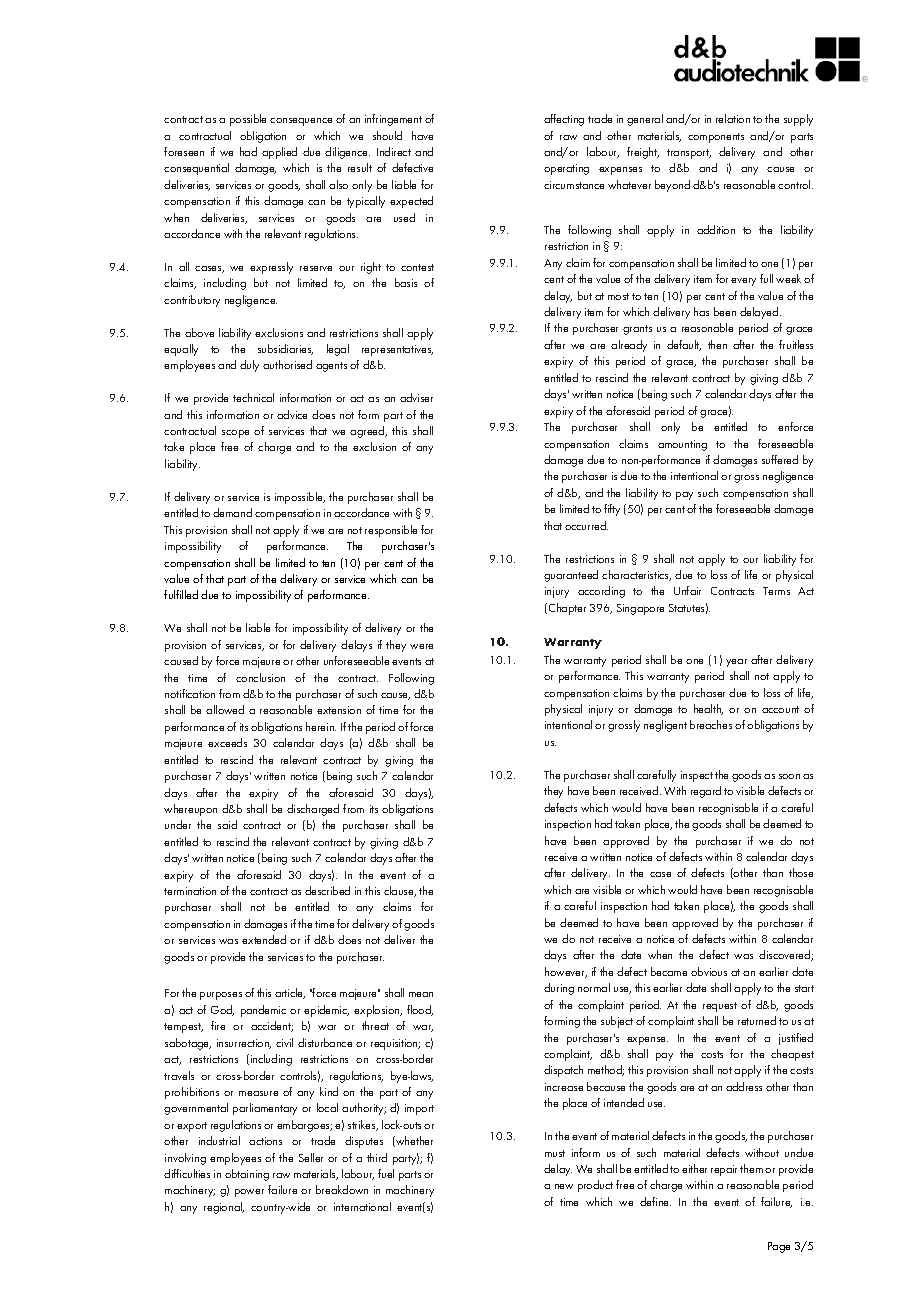 This screenshot has width=924, height=1308. What do you see at coordinates (249, 1193) in the screenshot?
I see `power` at bounding box center [249, 1193].
